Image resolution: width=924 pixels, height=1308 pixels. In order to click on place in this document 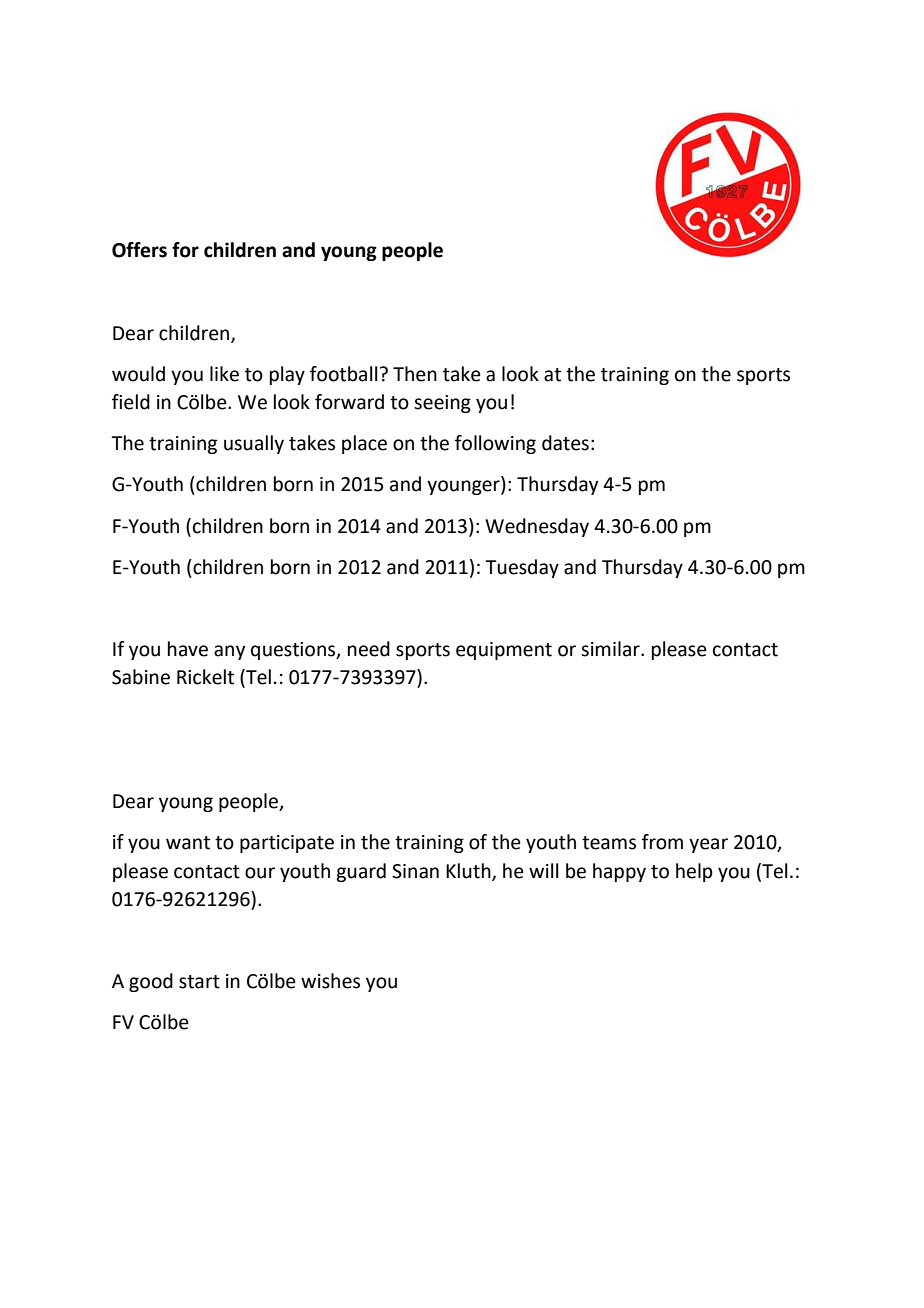, I will do `click(364, 444)`.
